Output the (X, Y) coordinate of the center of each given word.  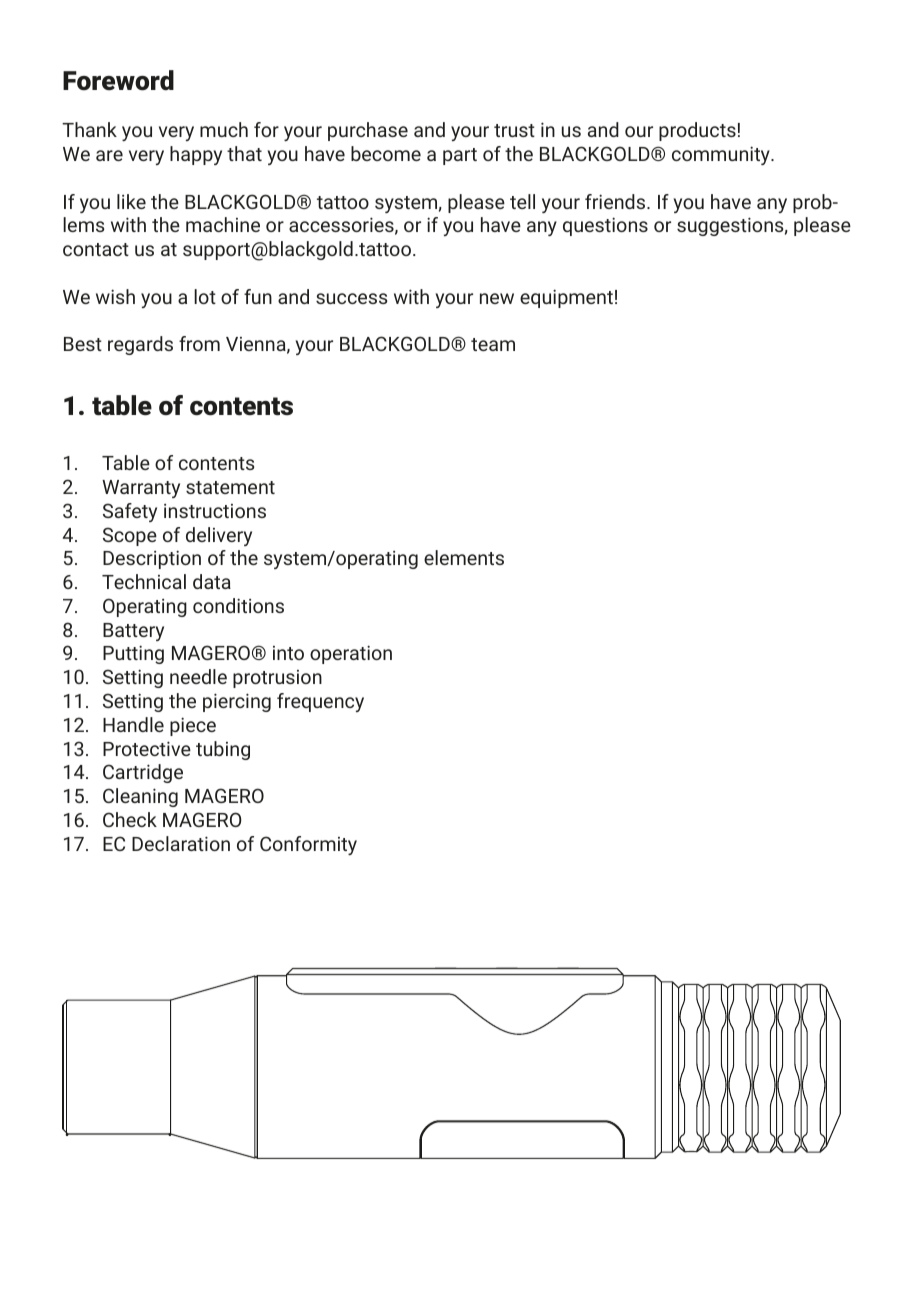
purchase (368, 131)
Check (130, 819)
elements (464, 557)
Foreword (118, 80)
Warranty (141, 489)
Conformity (308, 845)
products (697, 131)
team (493, 344)
